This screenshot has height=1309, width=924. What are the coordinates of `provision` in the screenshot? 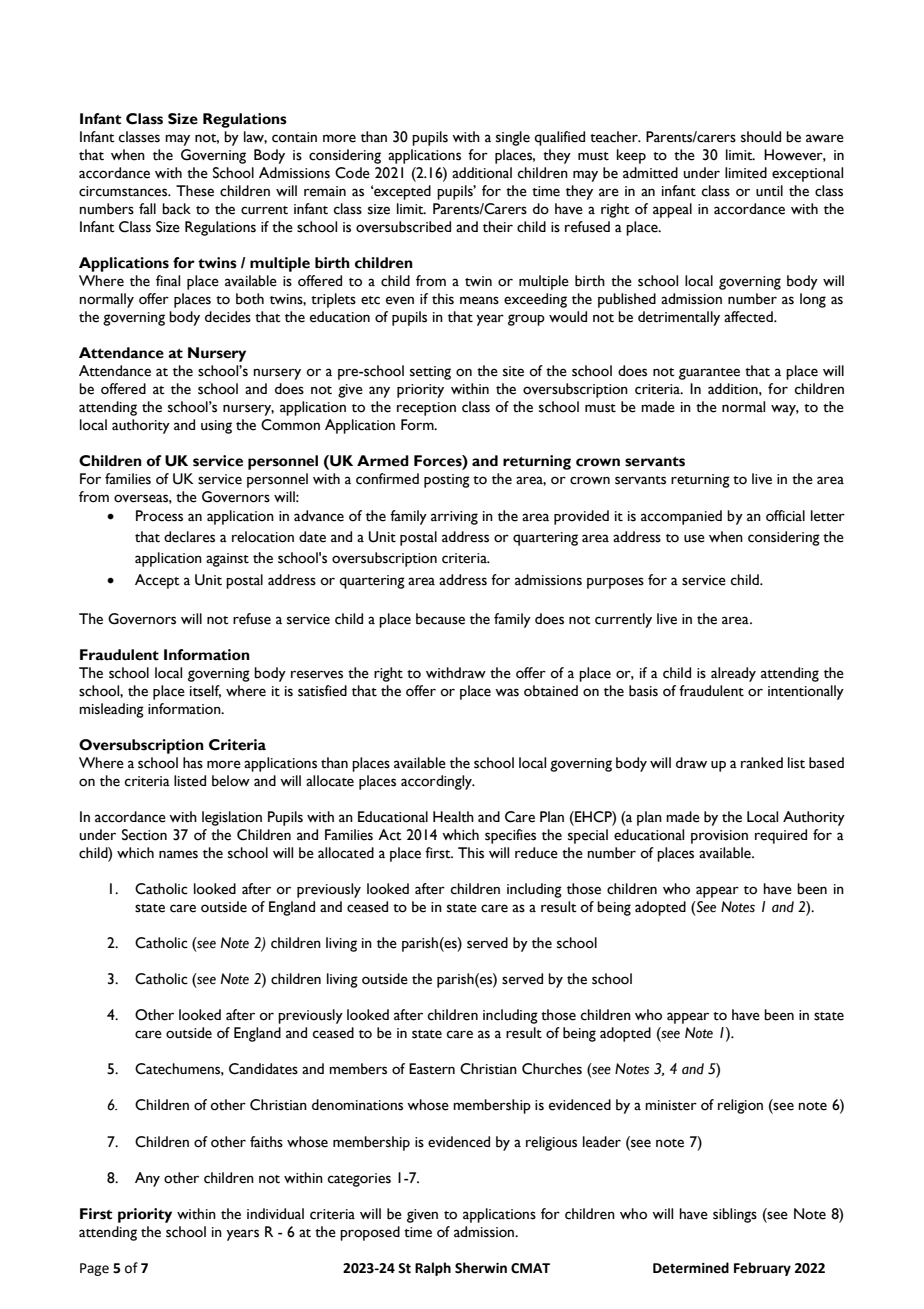 It's located at (719, 837).
